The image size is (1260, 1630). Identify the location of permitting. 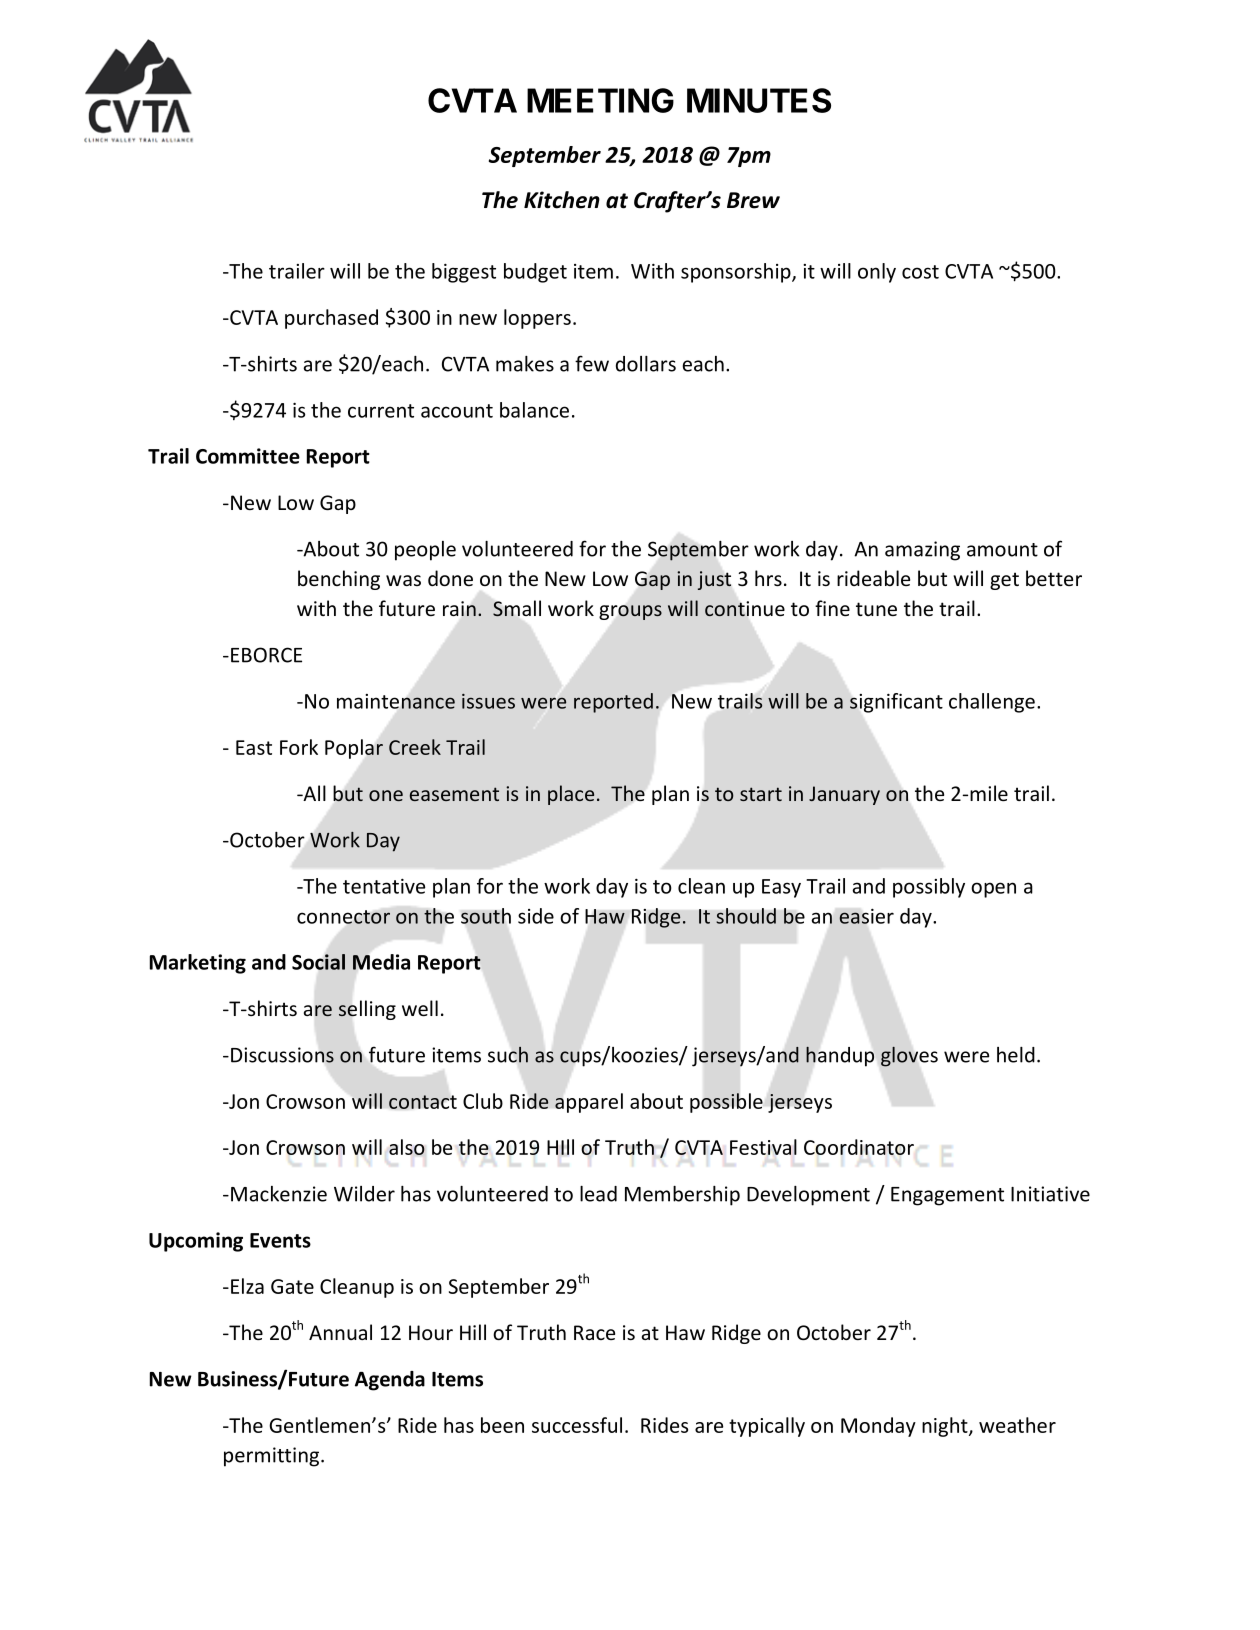
(273, 1457).
